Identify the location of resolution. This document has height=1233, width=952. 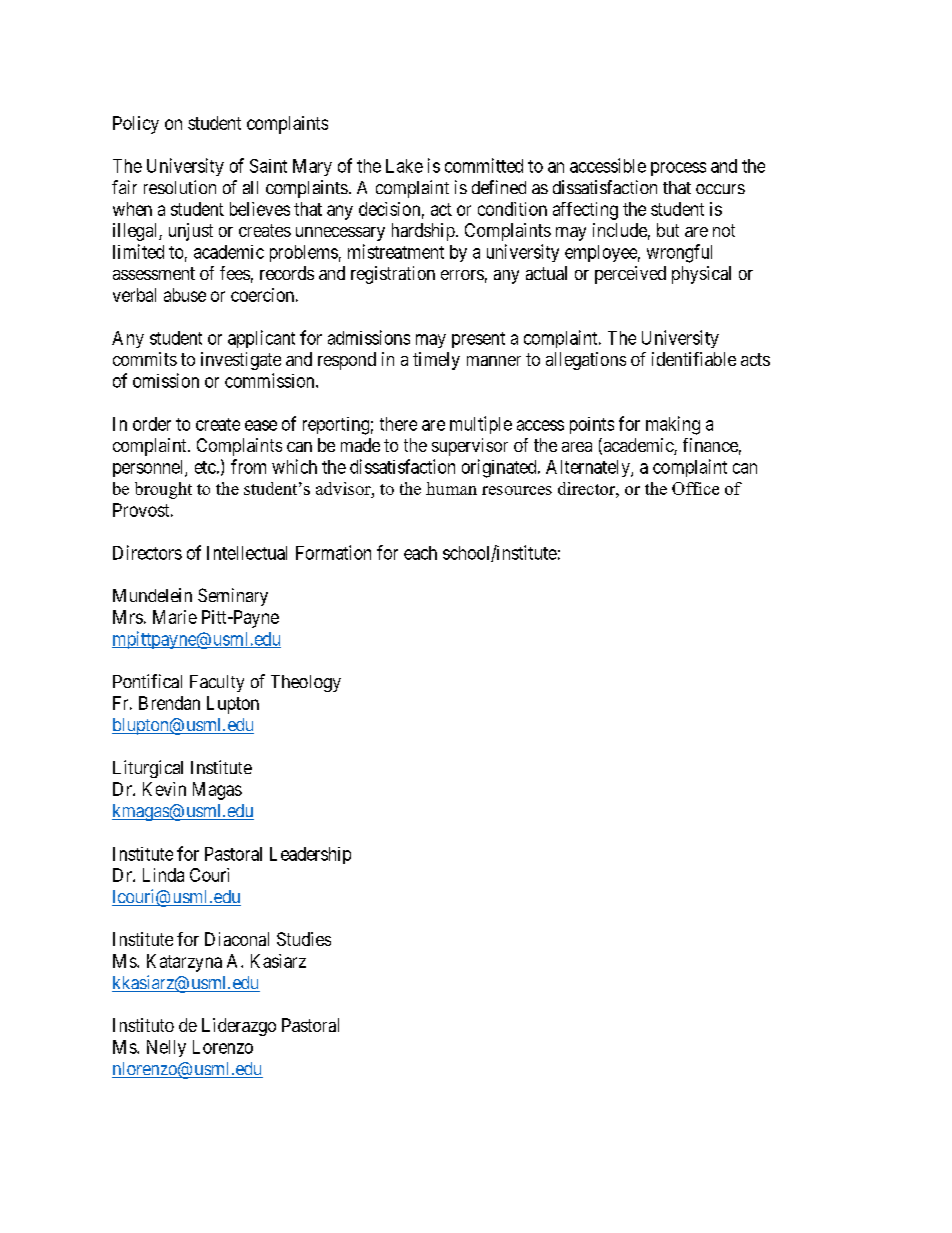
(180, 187).
